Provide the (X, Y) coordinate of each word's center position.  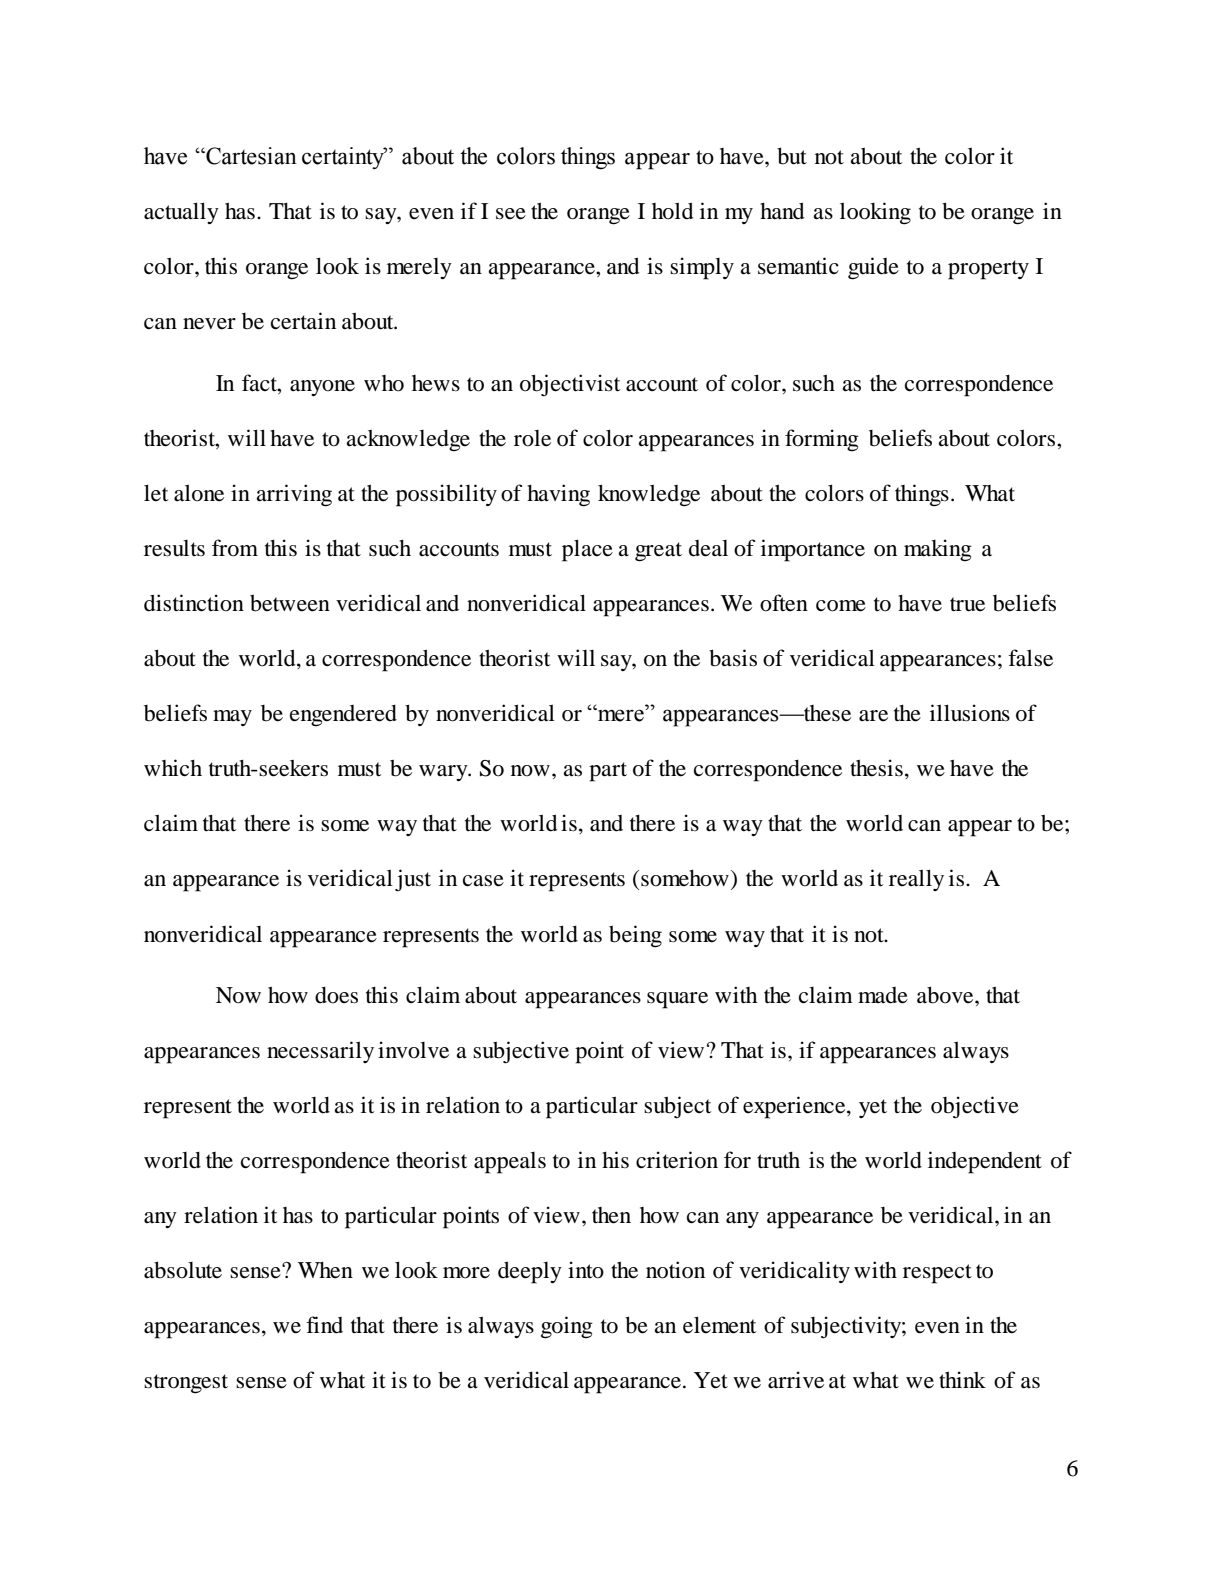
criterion (677, 1160)
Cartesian (250, 156)
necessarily (320, 1052)
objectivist (570, 385)
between (290, 603)
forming (822, 440)
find (324, 1325)
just (413, 880)
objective (975, 1107)
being (635, 936)
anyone (322, 388)
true (967, 604)
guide (873, 268)
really (916, 880)
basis (733, 658)
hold (672, 211)
